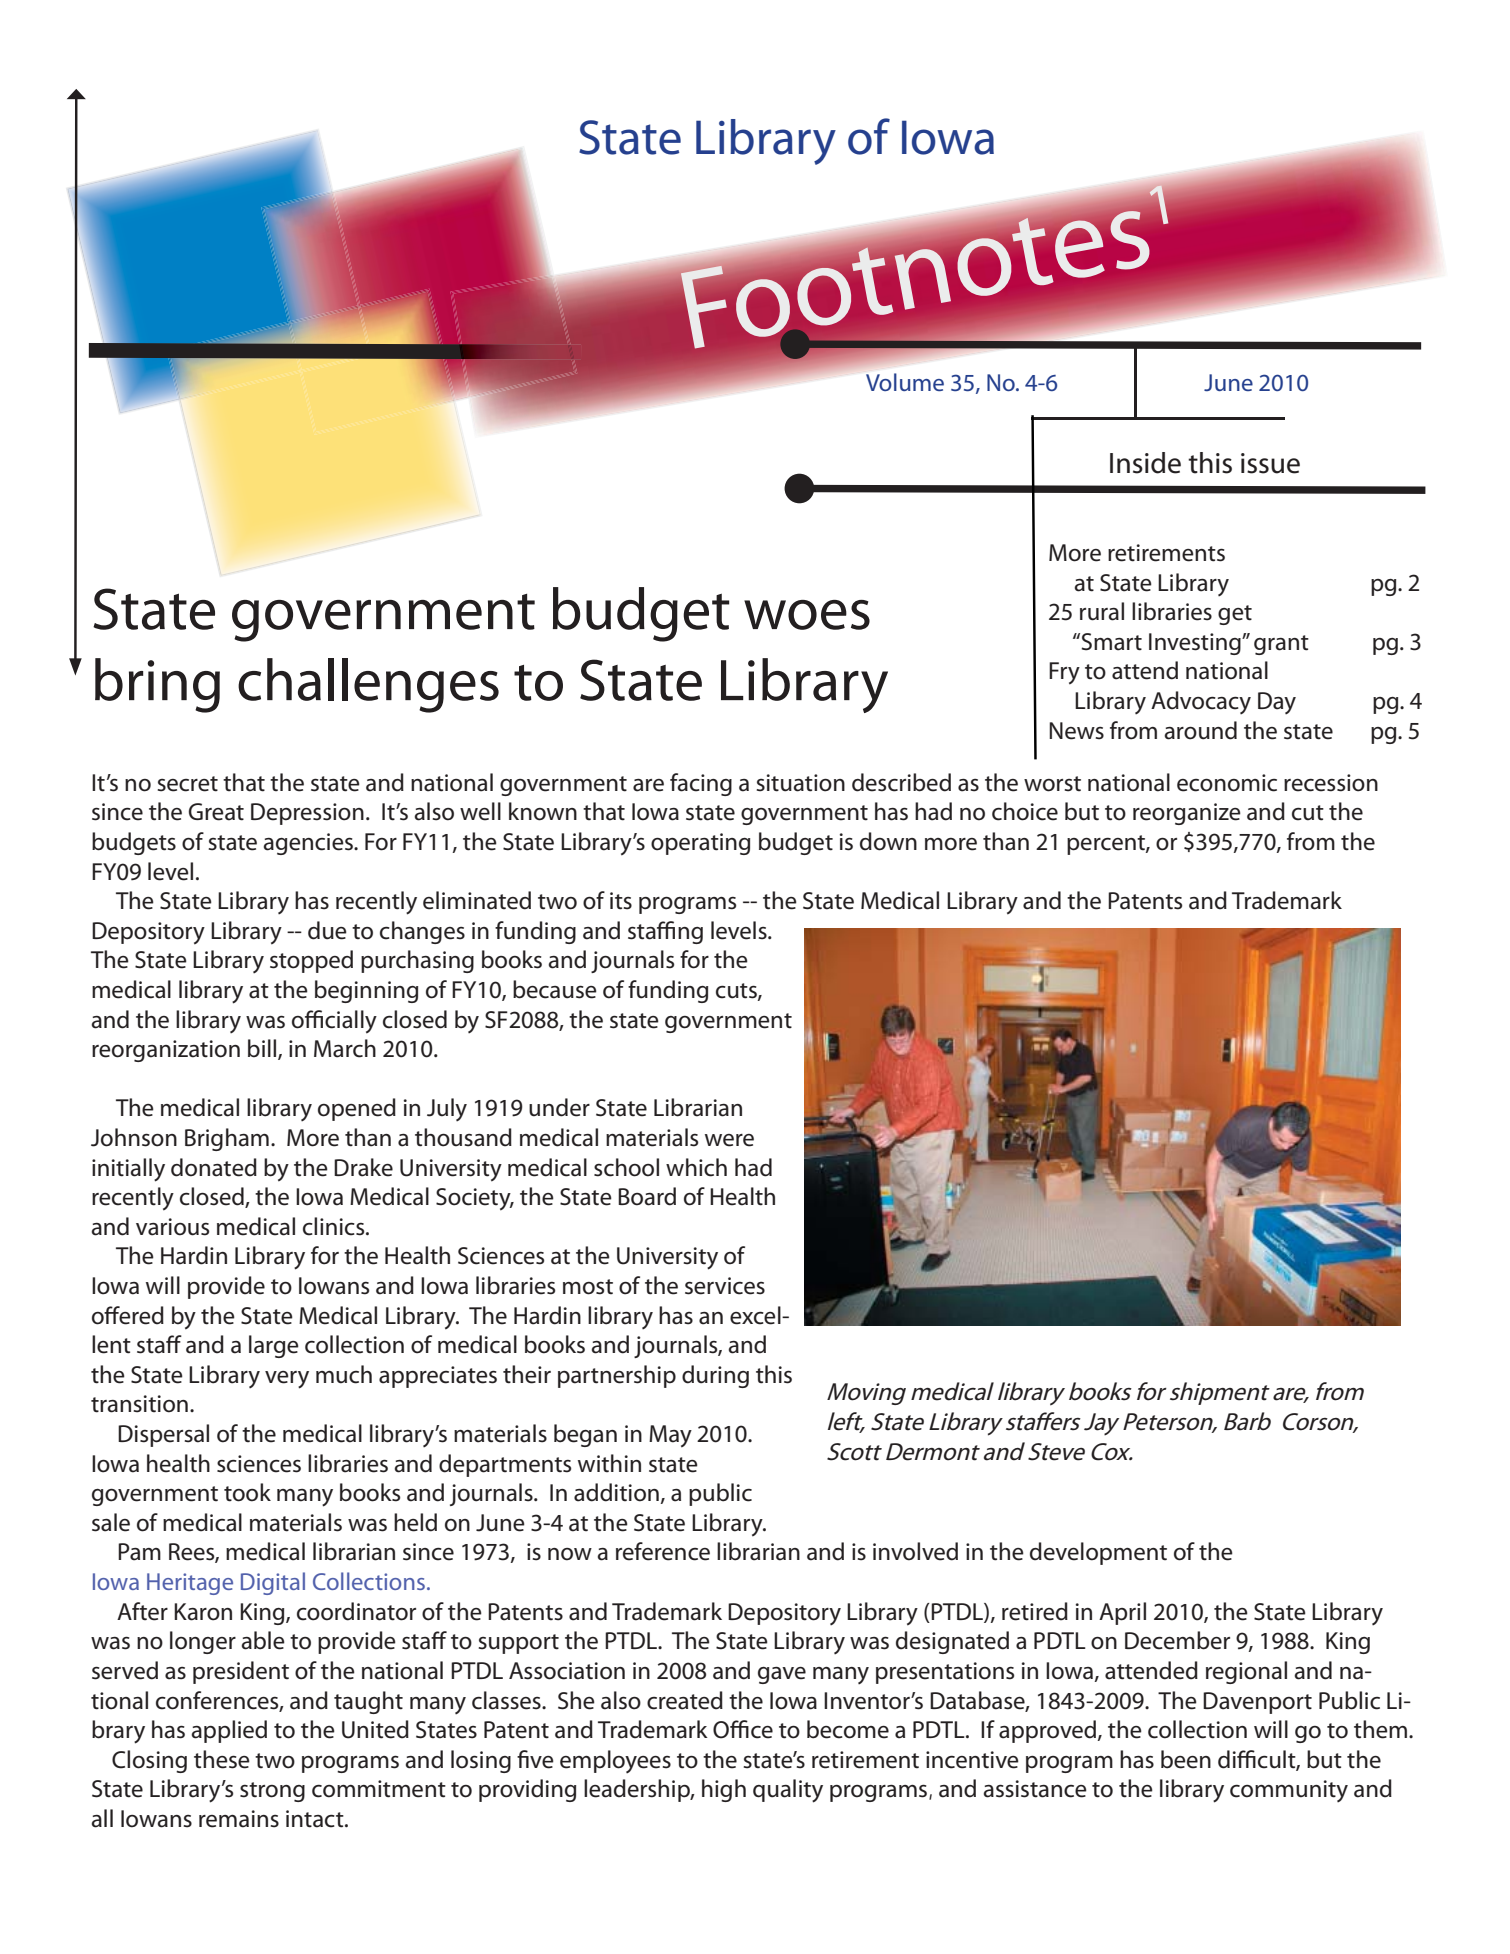  Describe the element at coordinates (1270, 463) in the screenshot. I see `issue` at that location.
